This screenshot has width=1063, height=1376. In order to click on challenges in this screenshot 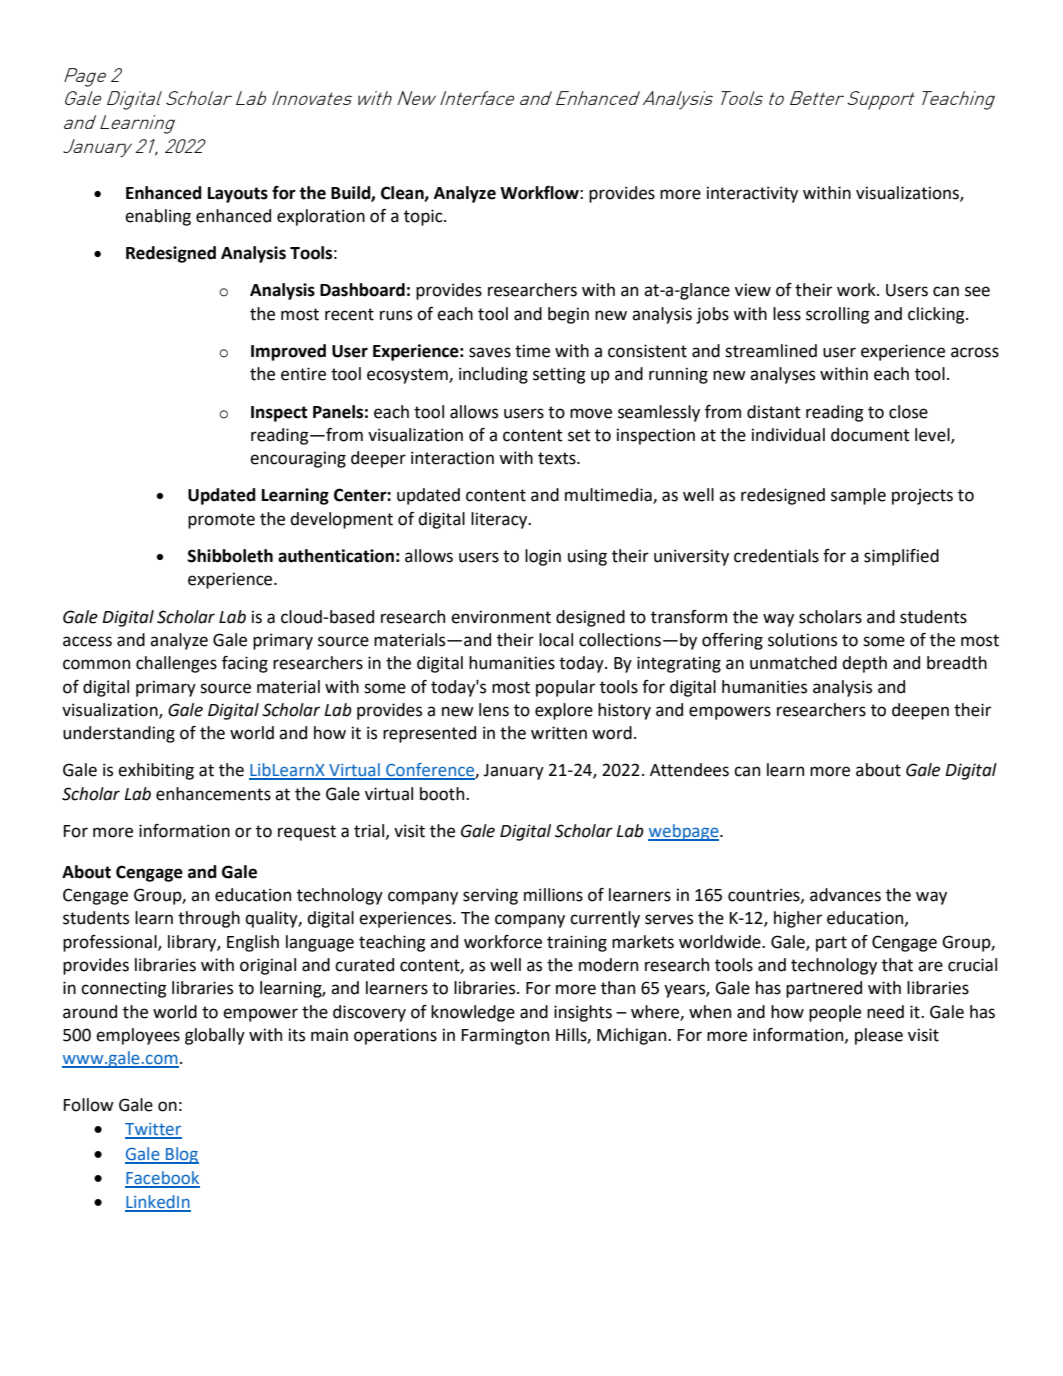, I will do `click(176, 664)`.
